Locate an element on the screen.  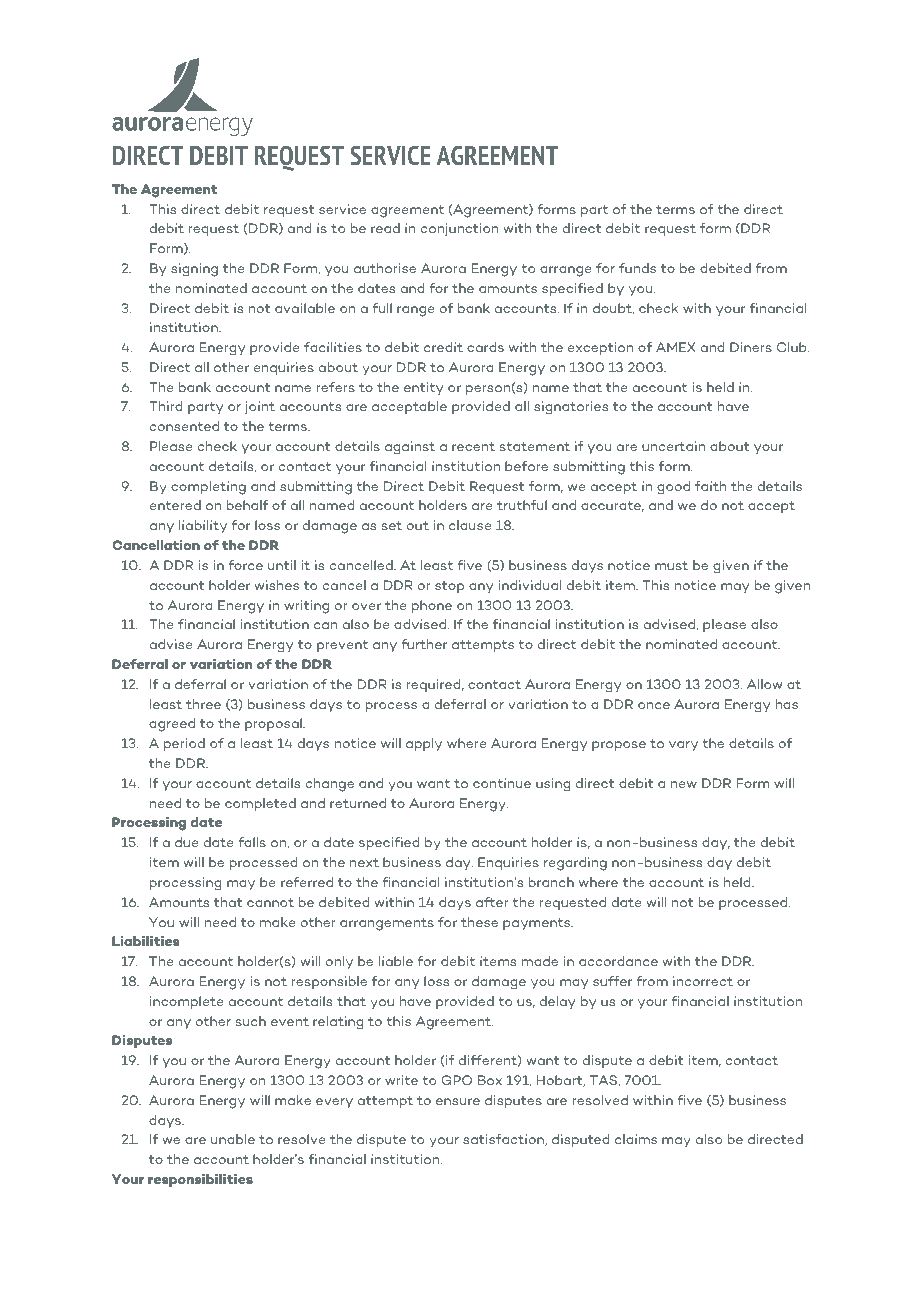
three is located at coordinates (203, 704).
